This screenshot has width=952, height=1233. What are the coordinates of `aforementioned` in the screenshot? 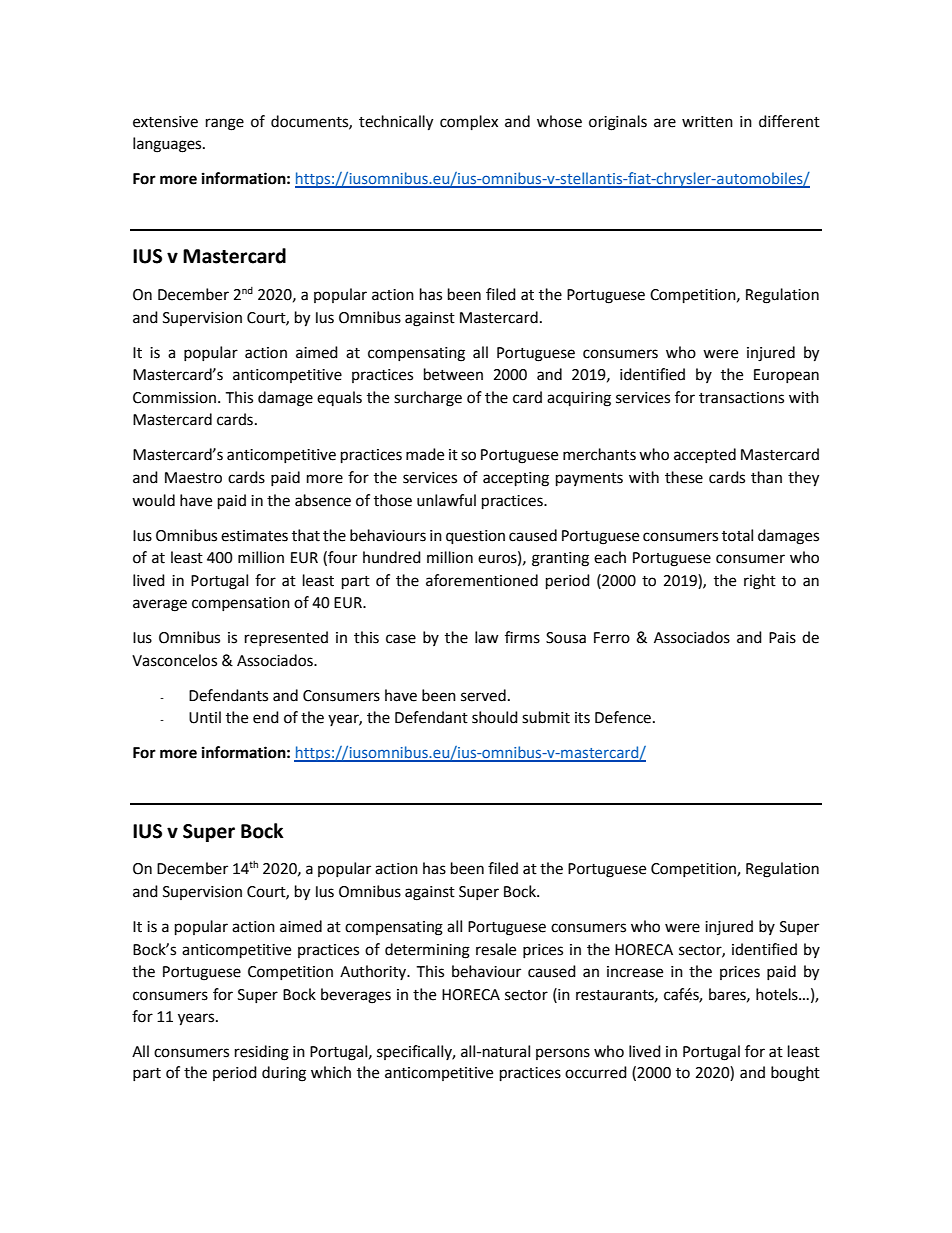 It's located at (482, 580).
